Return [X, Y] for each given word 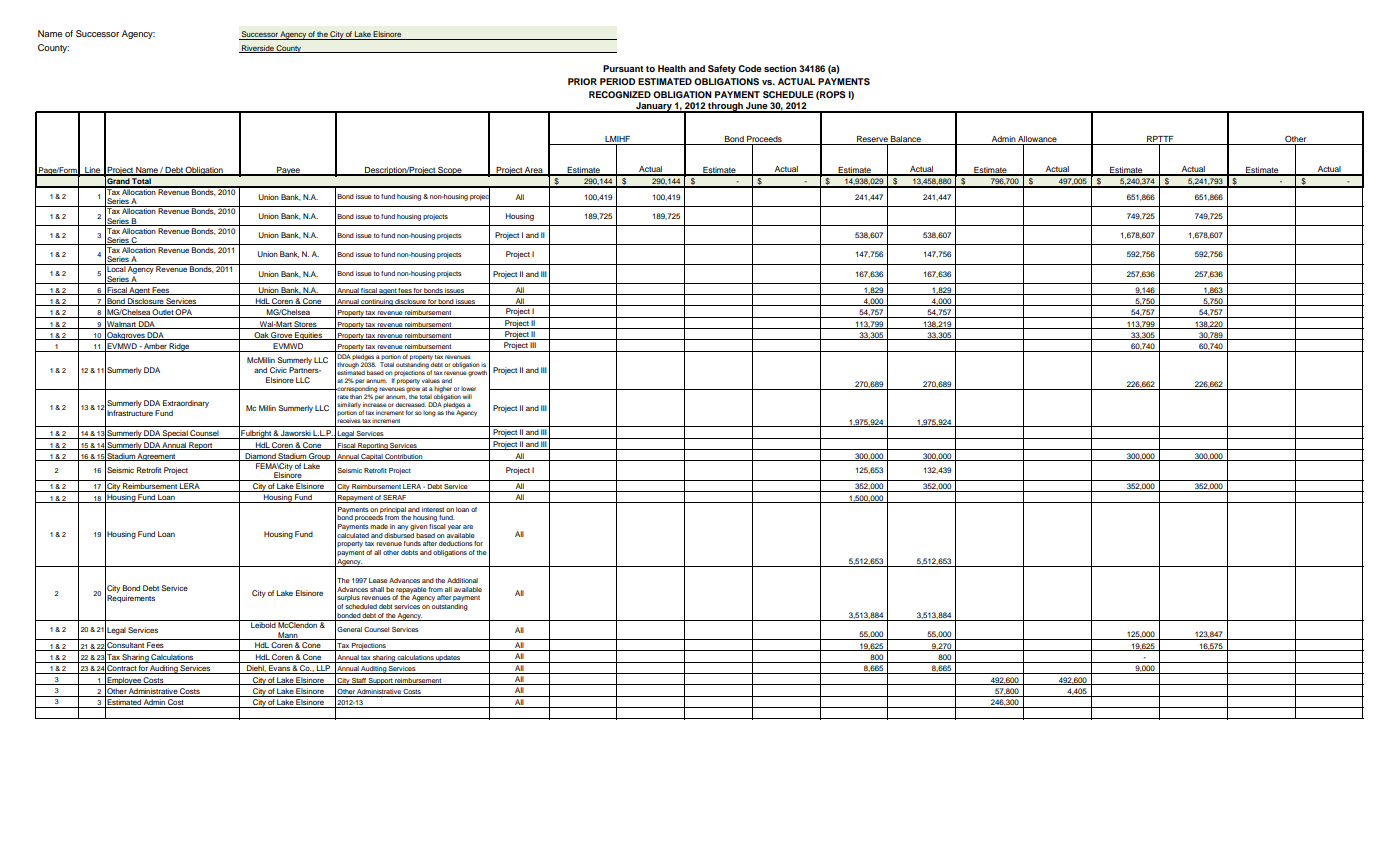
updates [449, 659]
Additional [462, 580]
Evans [279, 669]
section [780, 68]
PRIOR [582, 81]
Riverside [258, 49]
